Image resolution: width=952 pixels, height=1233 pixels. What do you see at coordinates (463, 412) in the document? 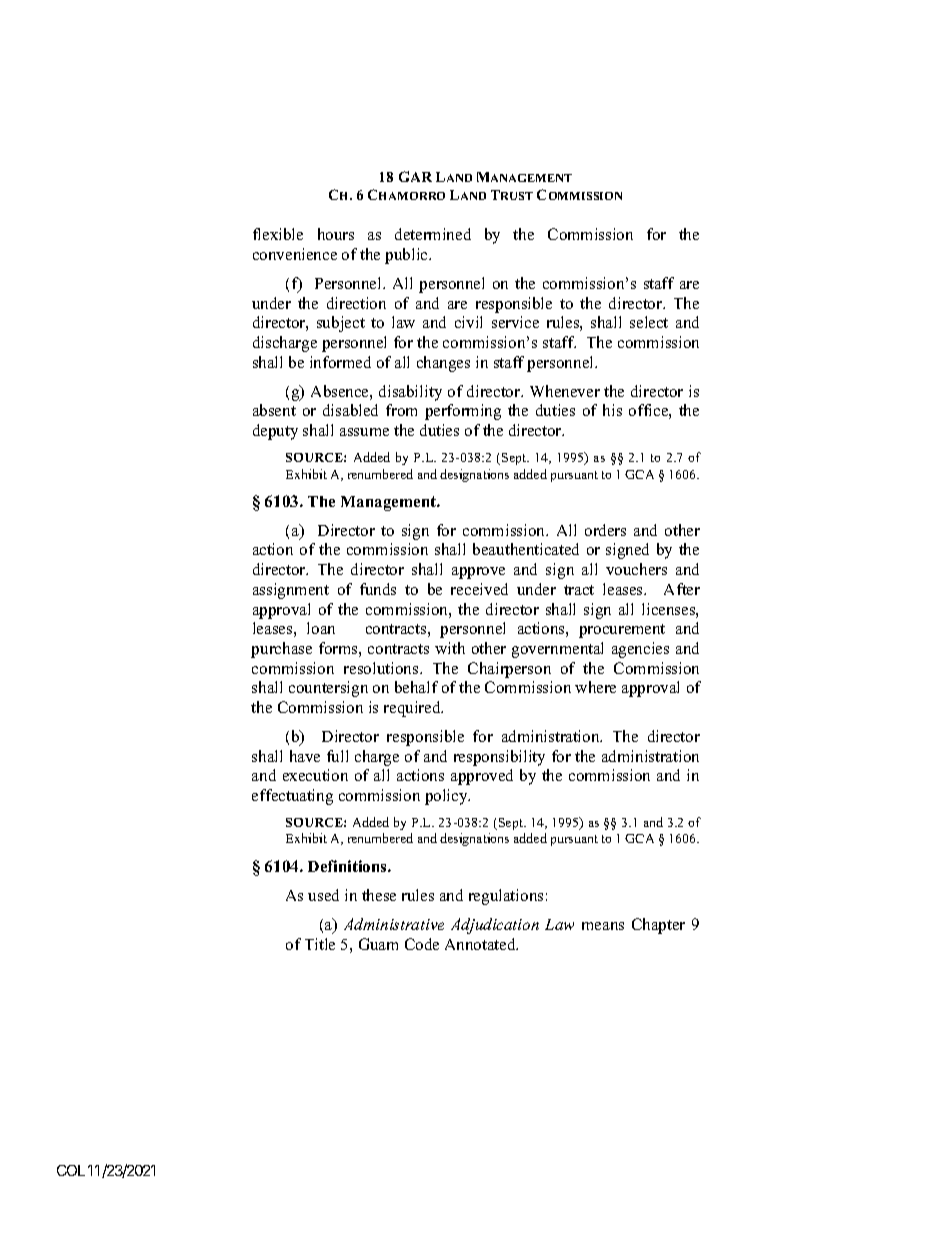
I see `performing` at bounding box center [463, 412].
